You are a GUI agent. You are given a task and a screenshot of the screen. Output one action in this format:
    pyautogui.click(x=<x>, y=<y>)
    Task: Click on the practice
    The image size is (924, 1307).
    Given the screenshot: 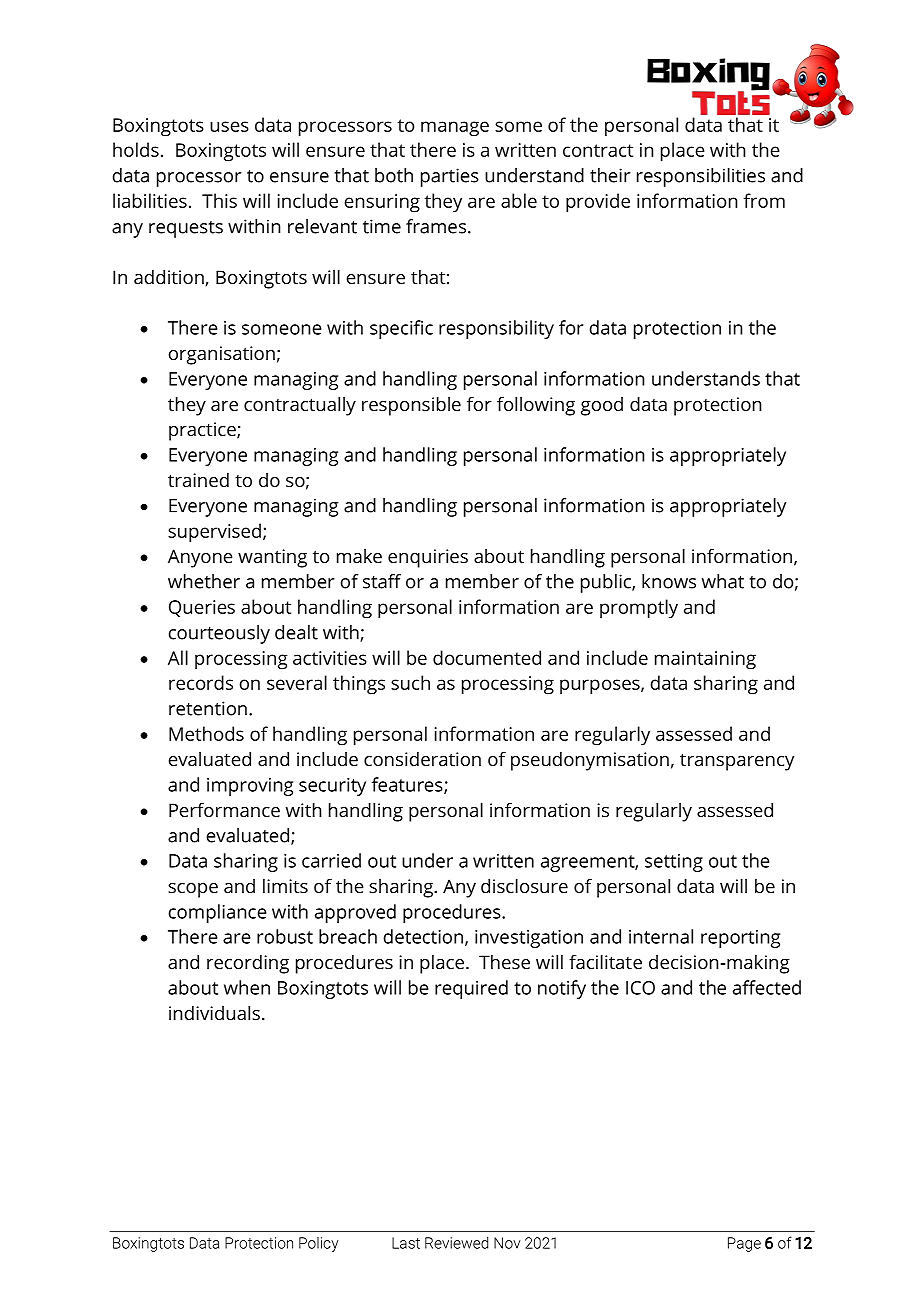 What is the action you would take?
    pyautogui.click(x=203, y=431)
